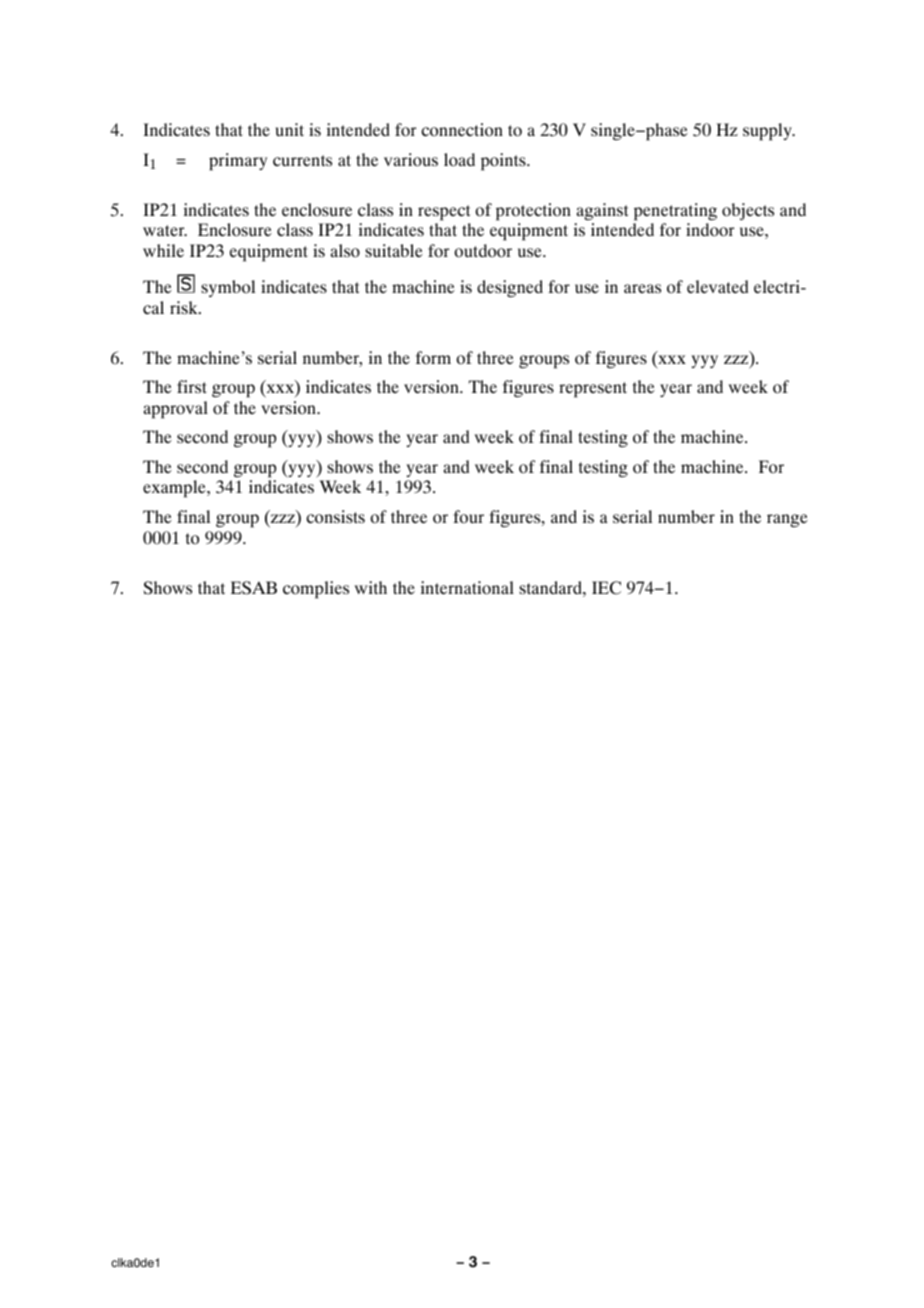 This document has width=924, height=1308. What do you see at coordinates (717, 286) in the document?
I see `elevated` at bounding box center [717, 286].
